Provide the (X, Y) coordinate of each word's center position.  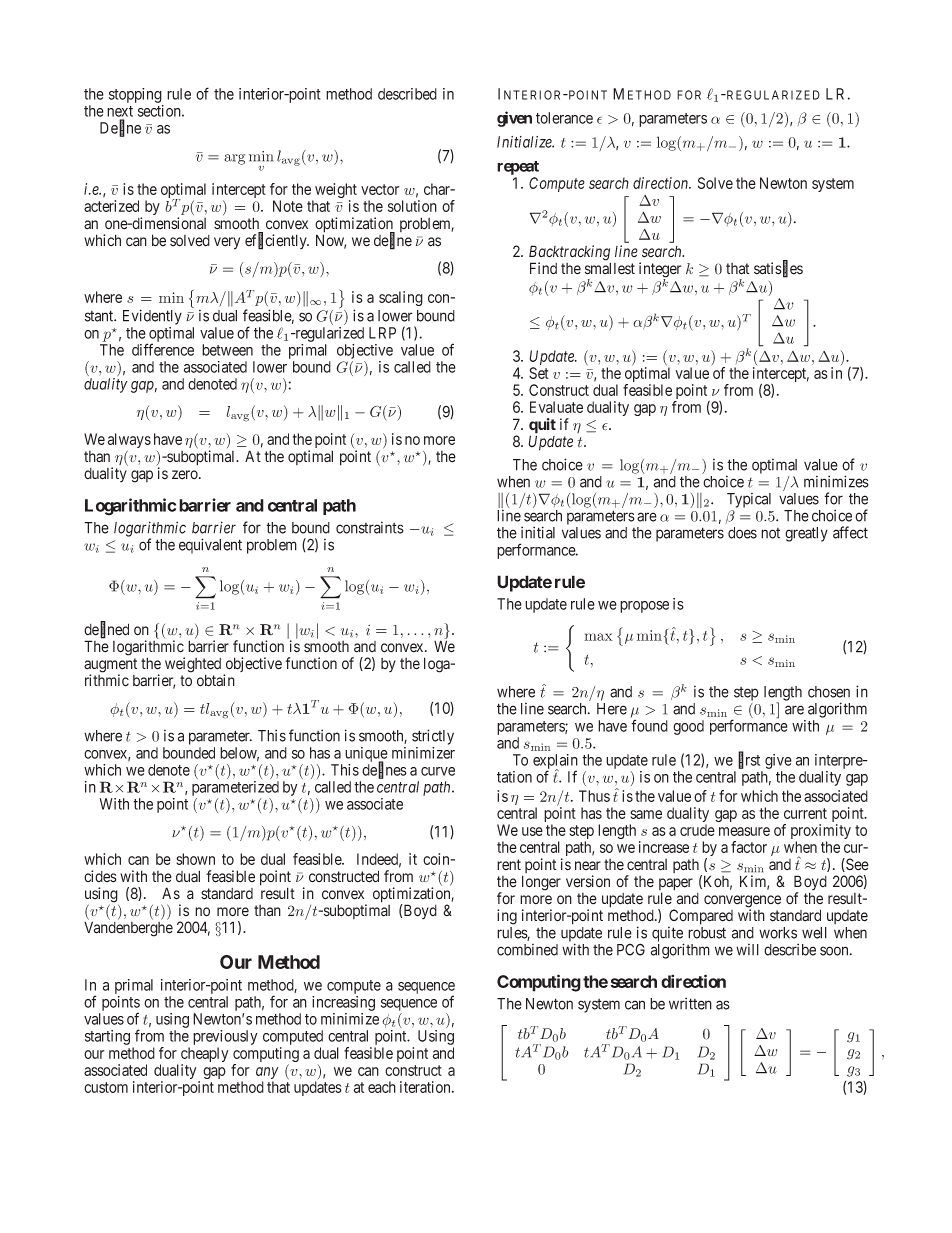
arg (234, 159)
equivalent (210, 546)
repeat (518, 168)
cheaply (204, 1056)
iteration (426, 1087)
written (690, 1003)
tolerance (564, 118)
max (598, 637)
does (742, 533)
